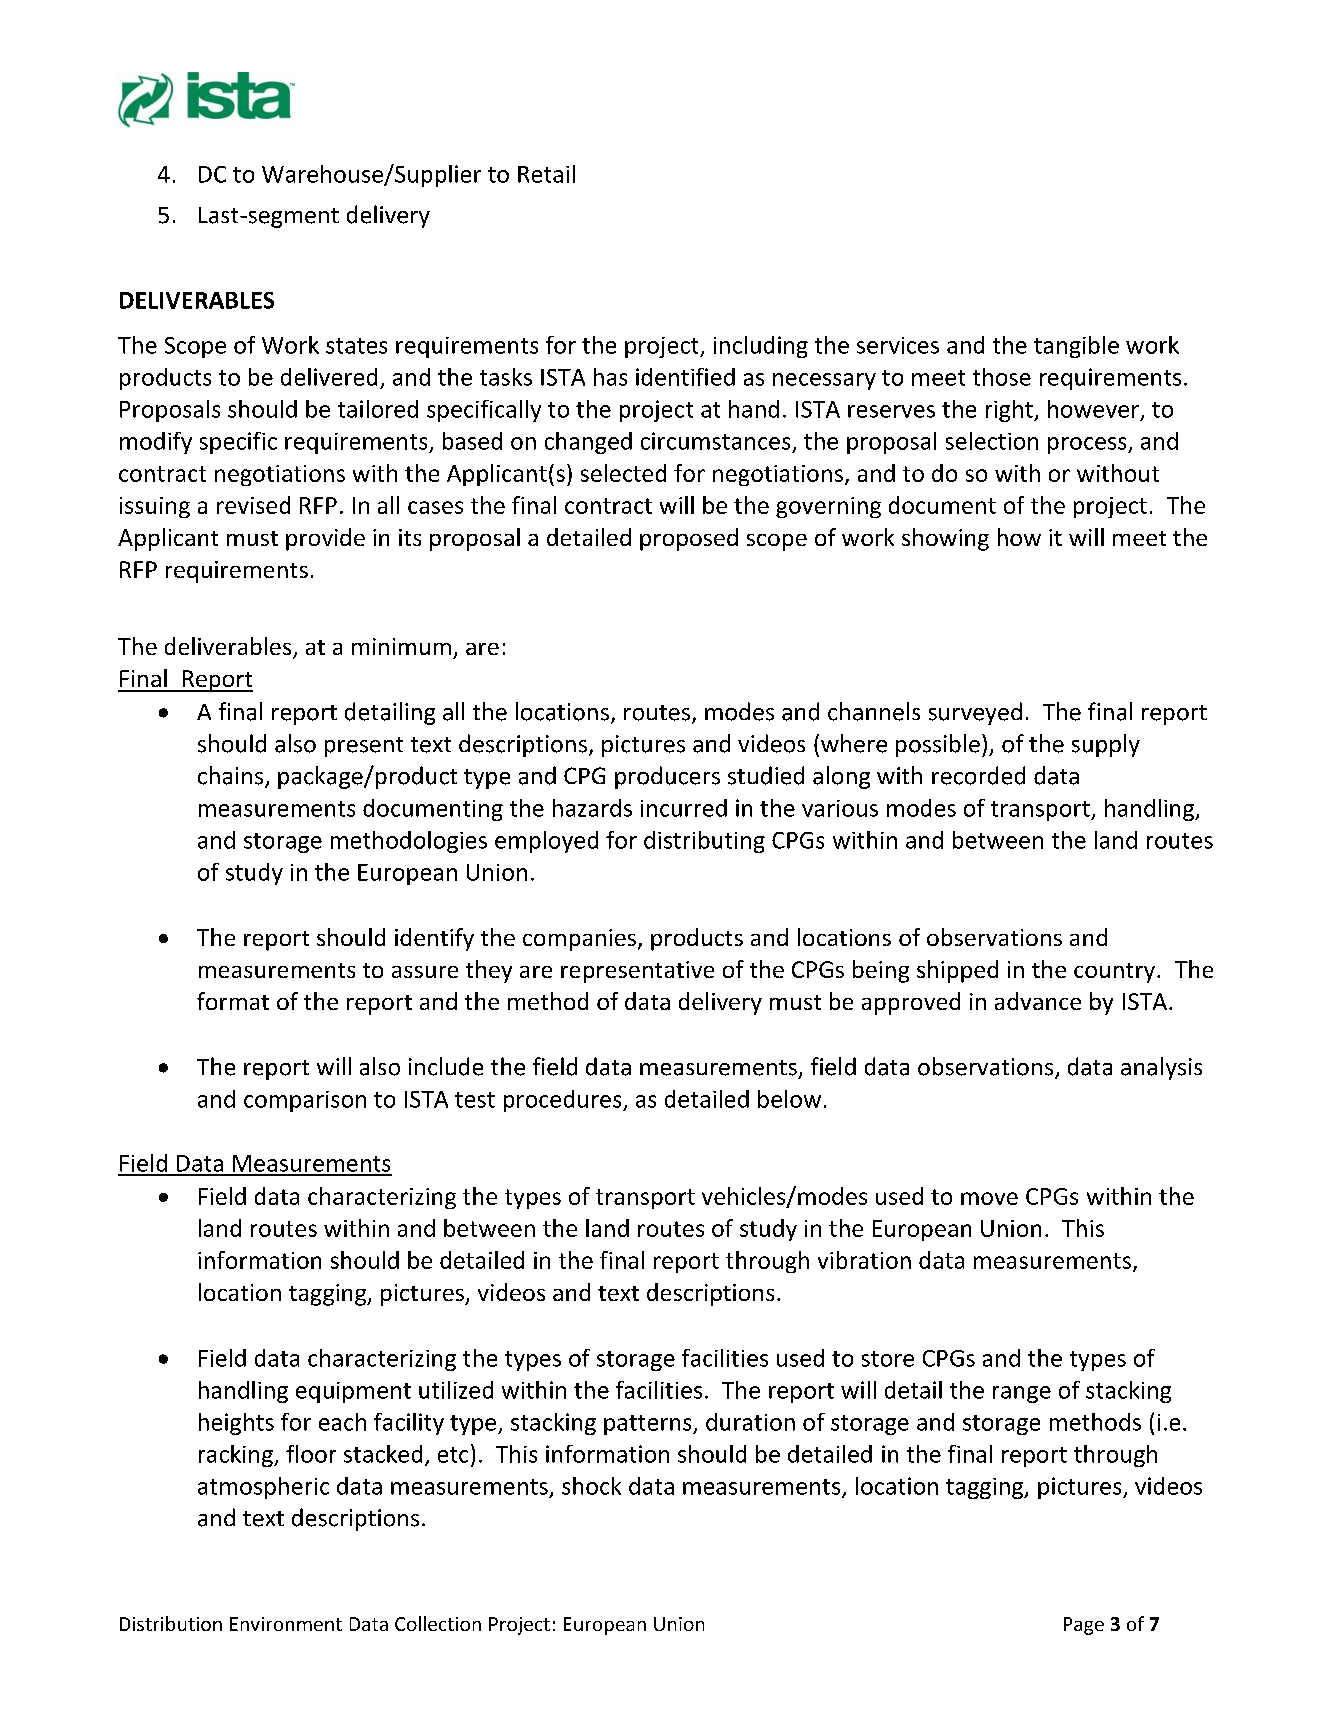  What do you see at coordinates (989, 1198) in the image?
I see `move` at bounding box center [989, 1198].
